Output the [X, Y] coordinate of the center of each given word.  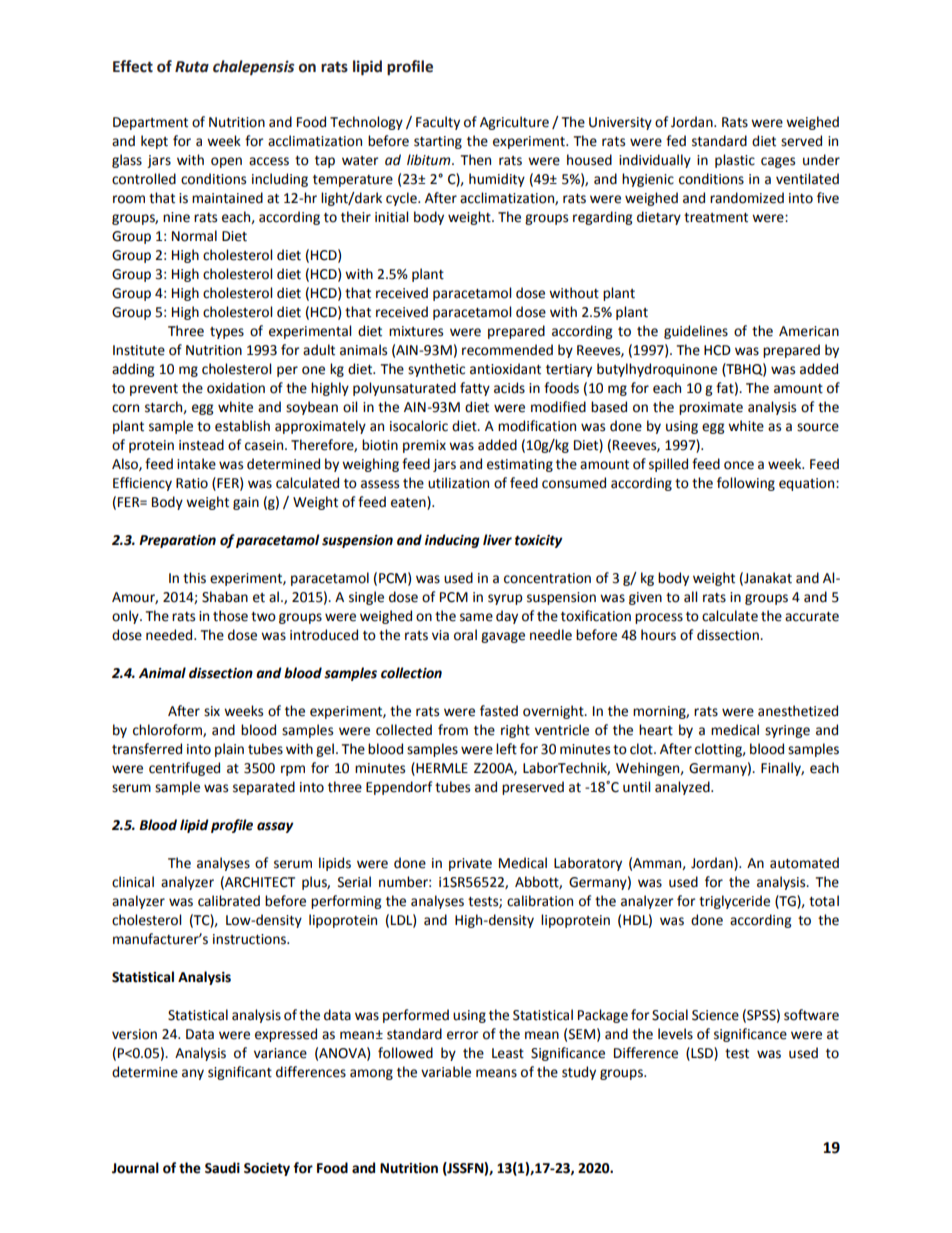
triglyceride [734, 902]
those [230, 616]
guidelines [696, 332]
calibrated [229, 901]
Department [150, 123]
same [476, 617]
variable [446, 1072]
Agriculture [514, 123]
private [470, 864]
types [227, 333]
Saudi [222, 1168]
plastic [735, 161]
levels [675, 1034]
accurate [812, 617]
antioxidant [505, 369]
